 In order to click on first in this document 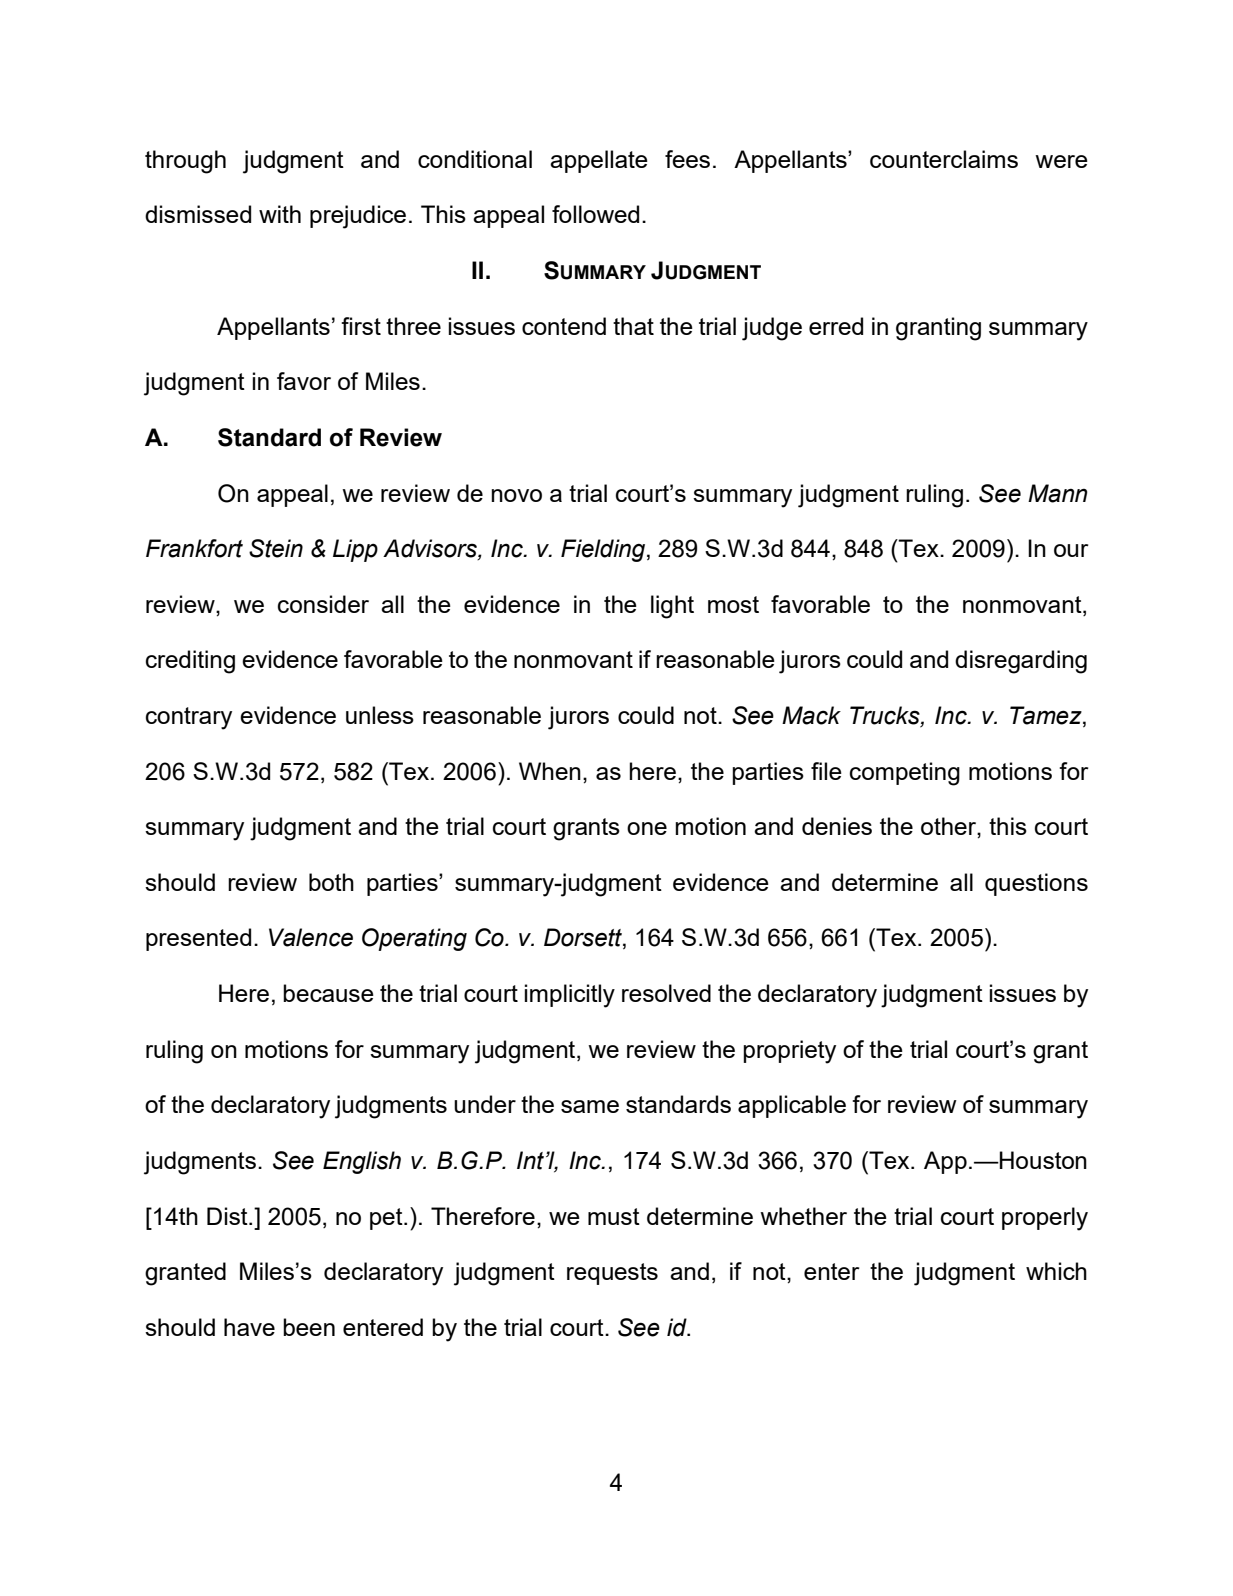, I will do `click(361, 326)`.
